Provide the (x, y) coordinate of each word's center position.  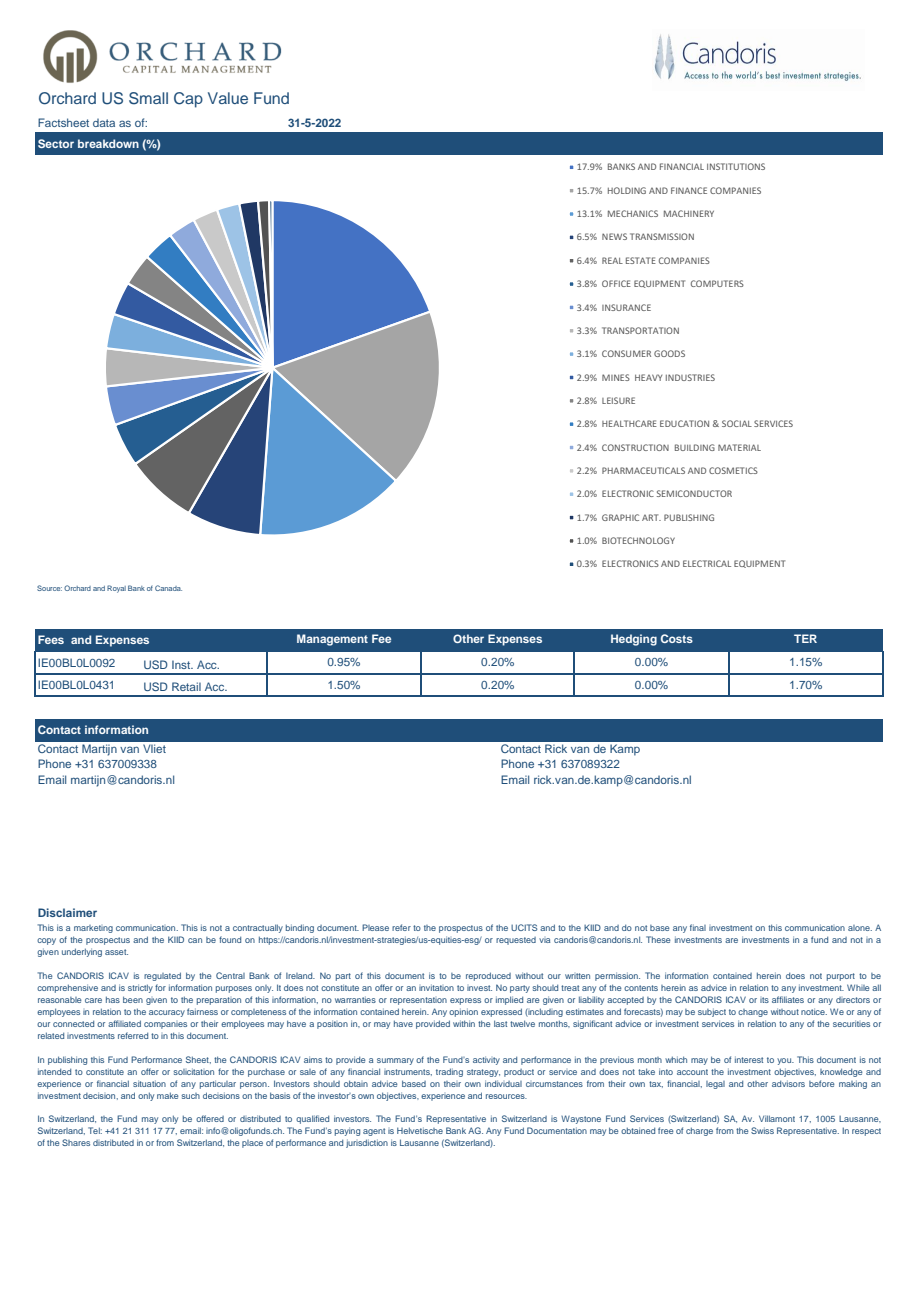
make (167, 1095)
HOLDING (627, 190)
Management (332, 640)
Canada (168, 588)
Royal (116, 589)
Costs (677, 638)
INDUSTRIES (690, 377)
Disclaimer (67, 912)
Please (375, 927)
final (698, 927)
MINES (616, 377)
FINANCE (689, 190)
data (104, 123)
